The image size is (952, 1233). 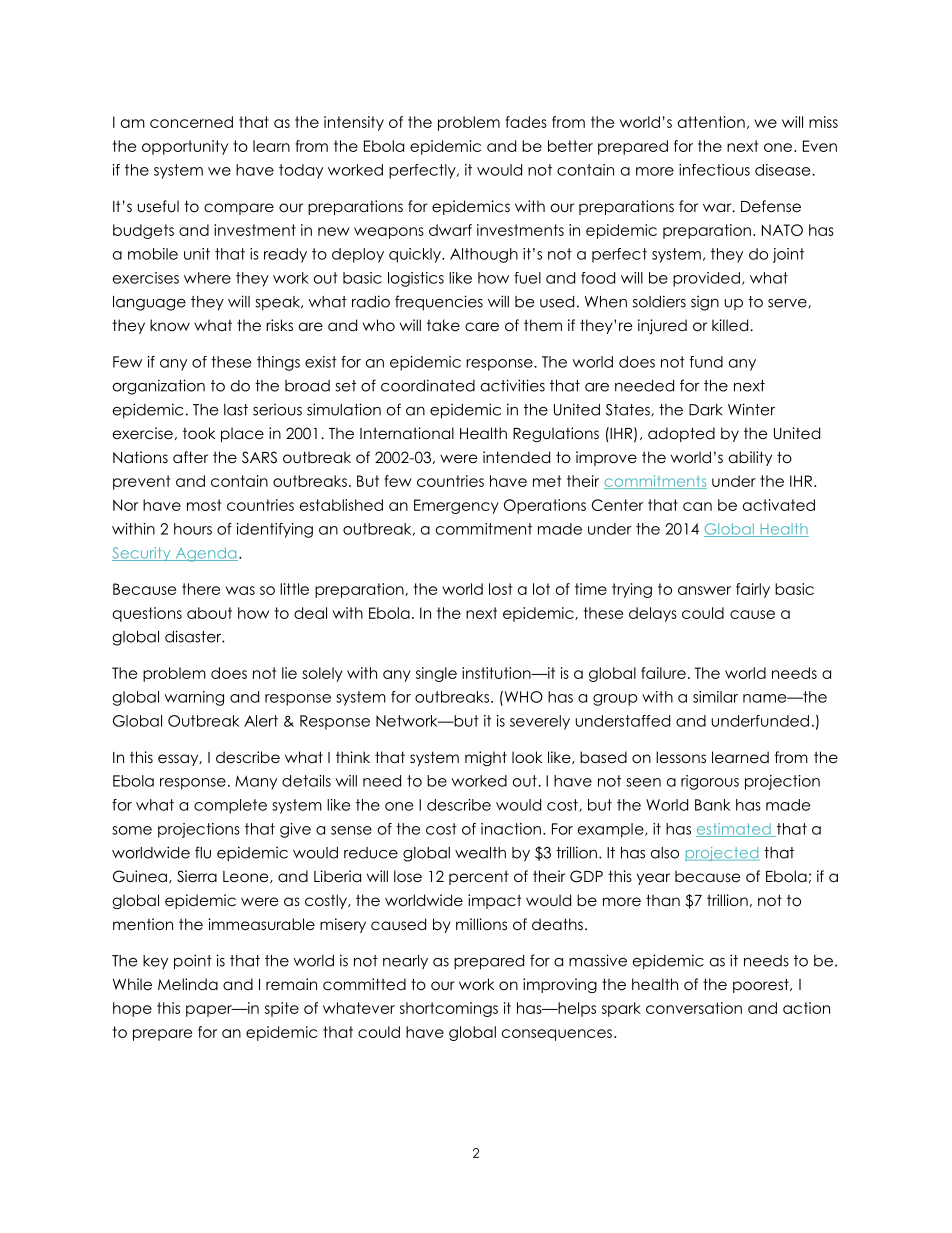 What do you see at coordinates (734, 830) in the page?
I see `estimated` at bounding box center [734, 830].
